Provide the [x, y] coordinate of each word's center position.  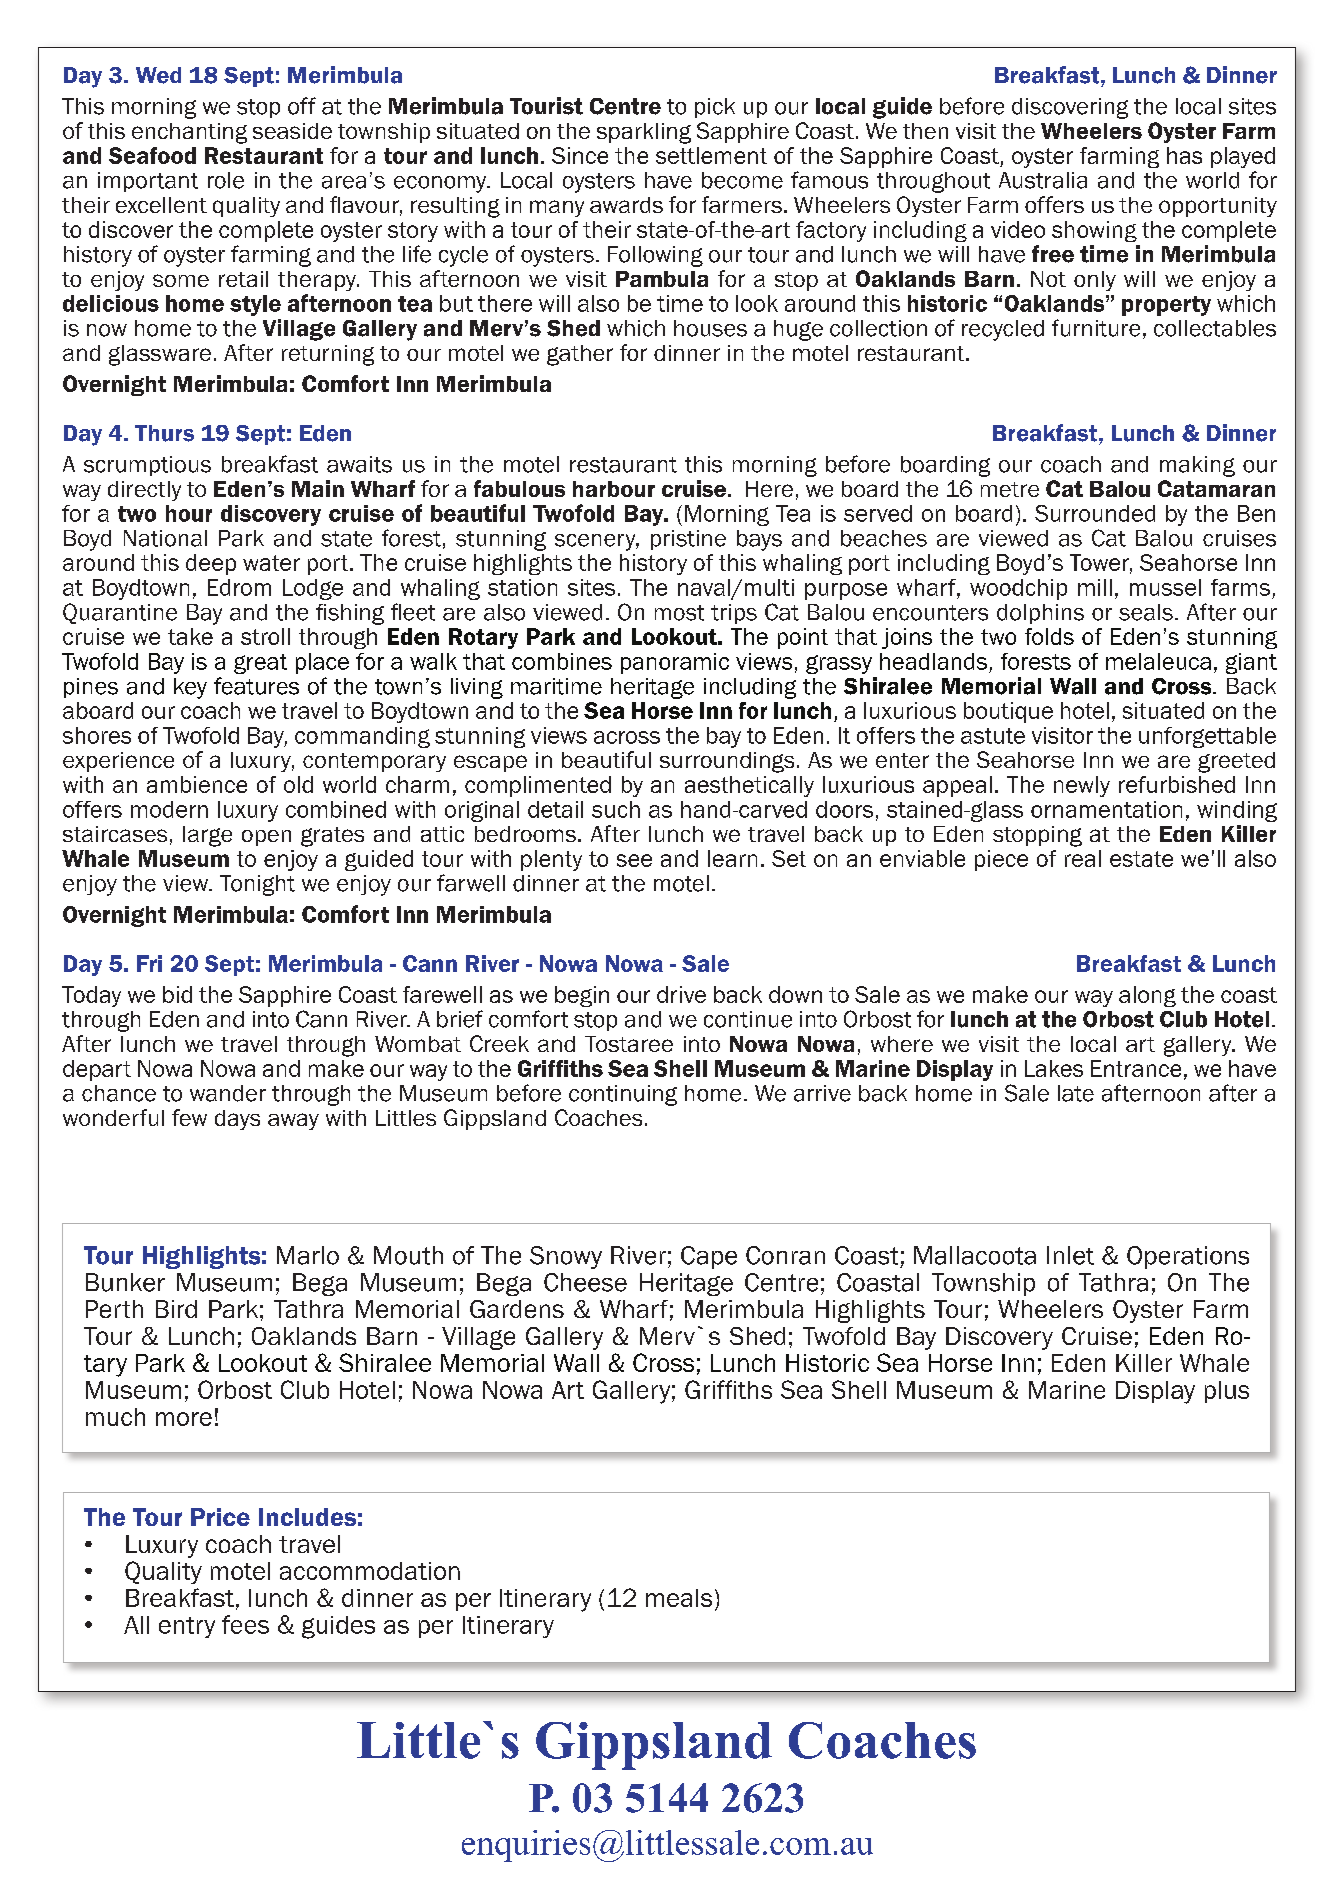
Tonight [257, 885]
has [1184, 155]
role [226, 180]
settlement [711, 155]
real [1083, 858]
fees [245, 1624]
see [634, 860]
